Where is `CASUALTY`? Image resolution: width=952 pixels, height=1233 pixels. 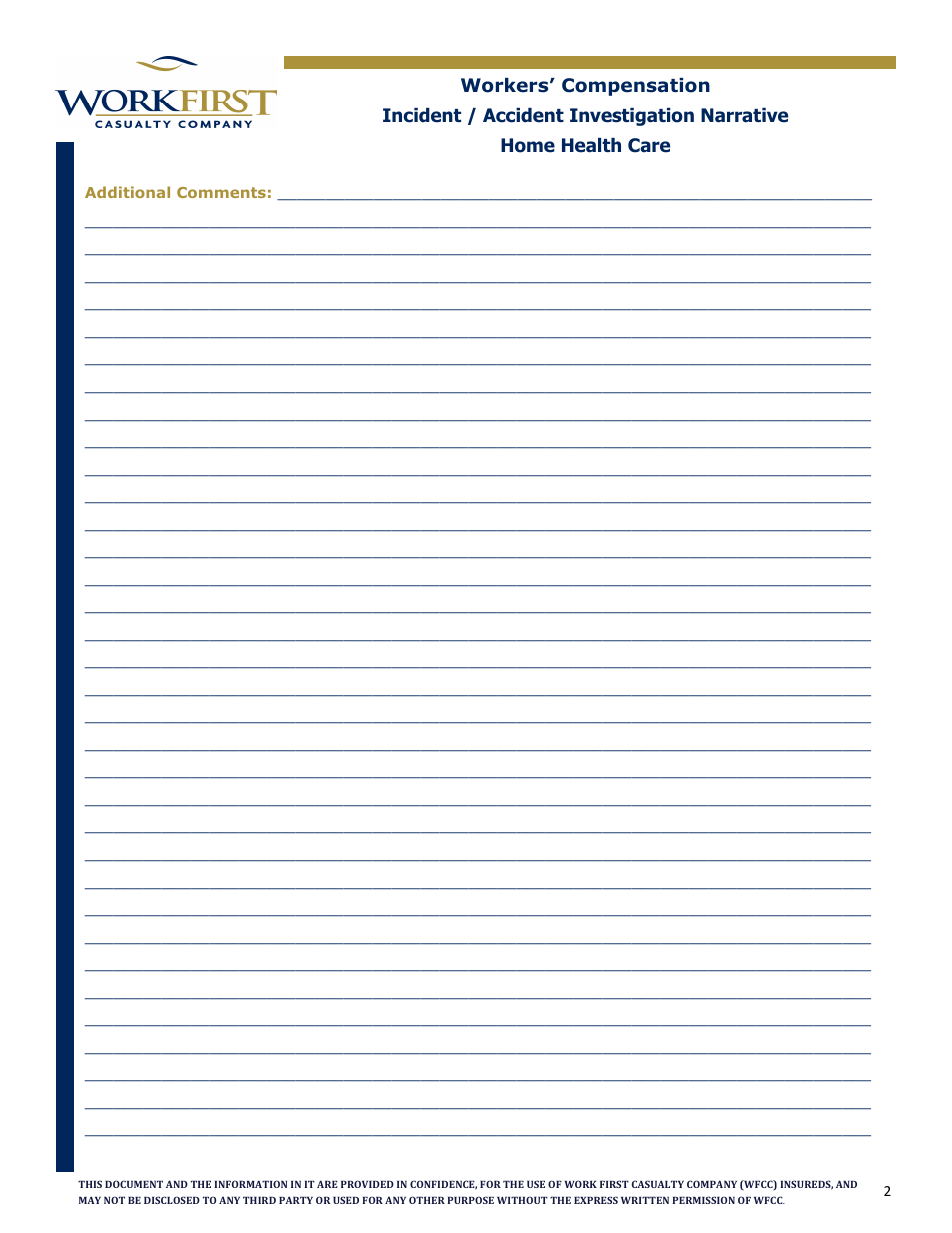
CASUALTY is located at coordinates (658, 1184).
